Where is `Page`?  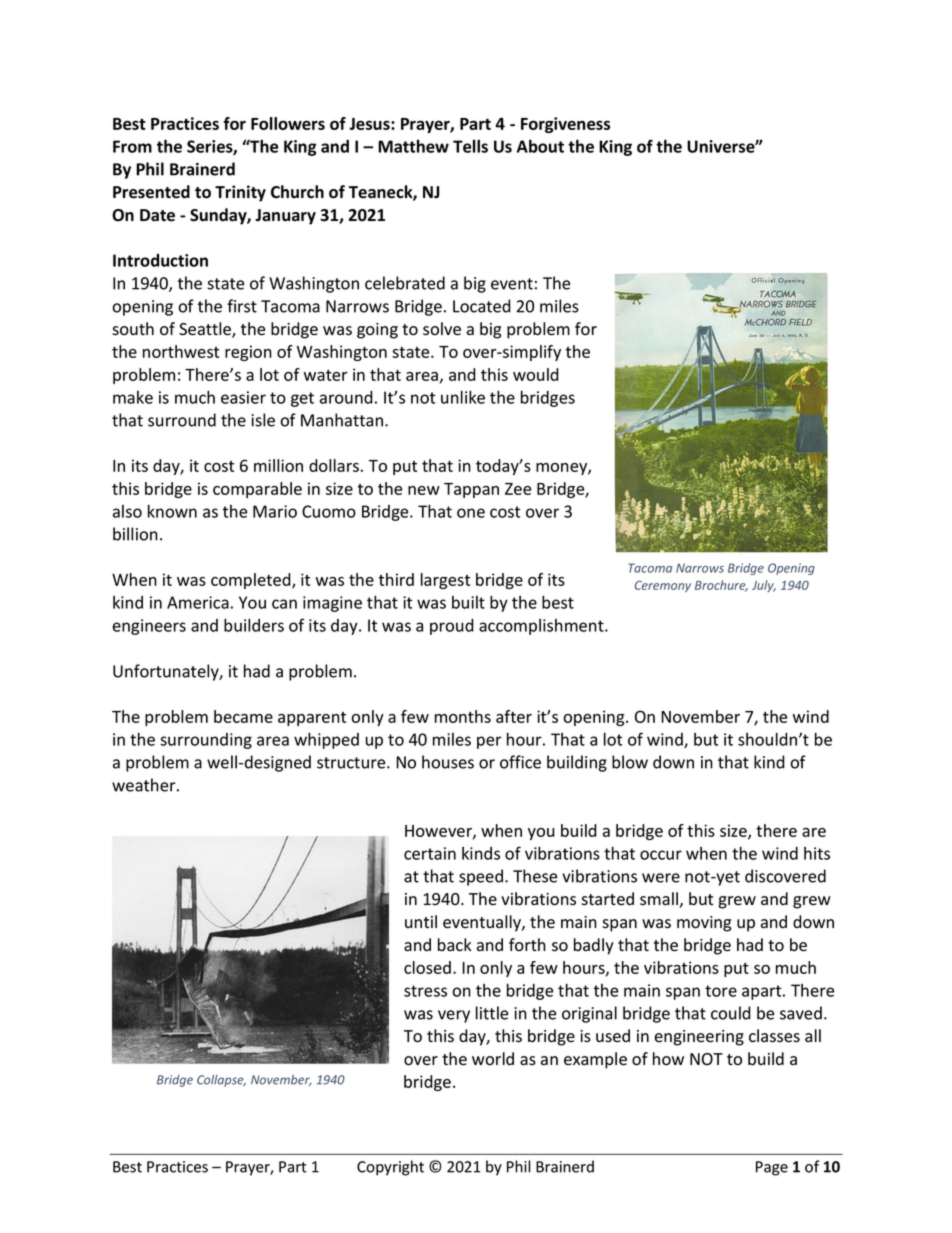 Page is located at coordinates (772, 1168).
